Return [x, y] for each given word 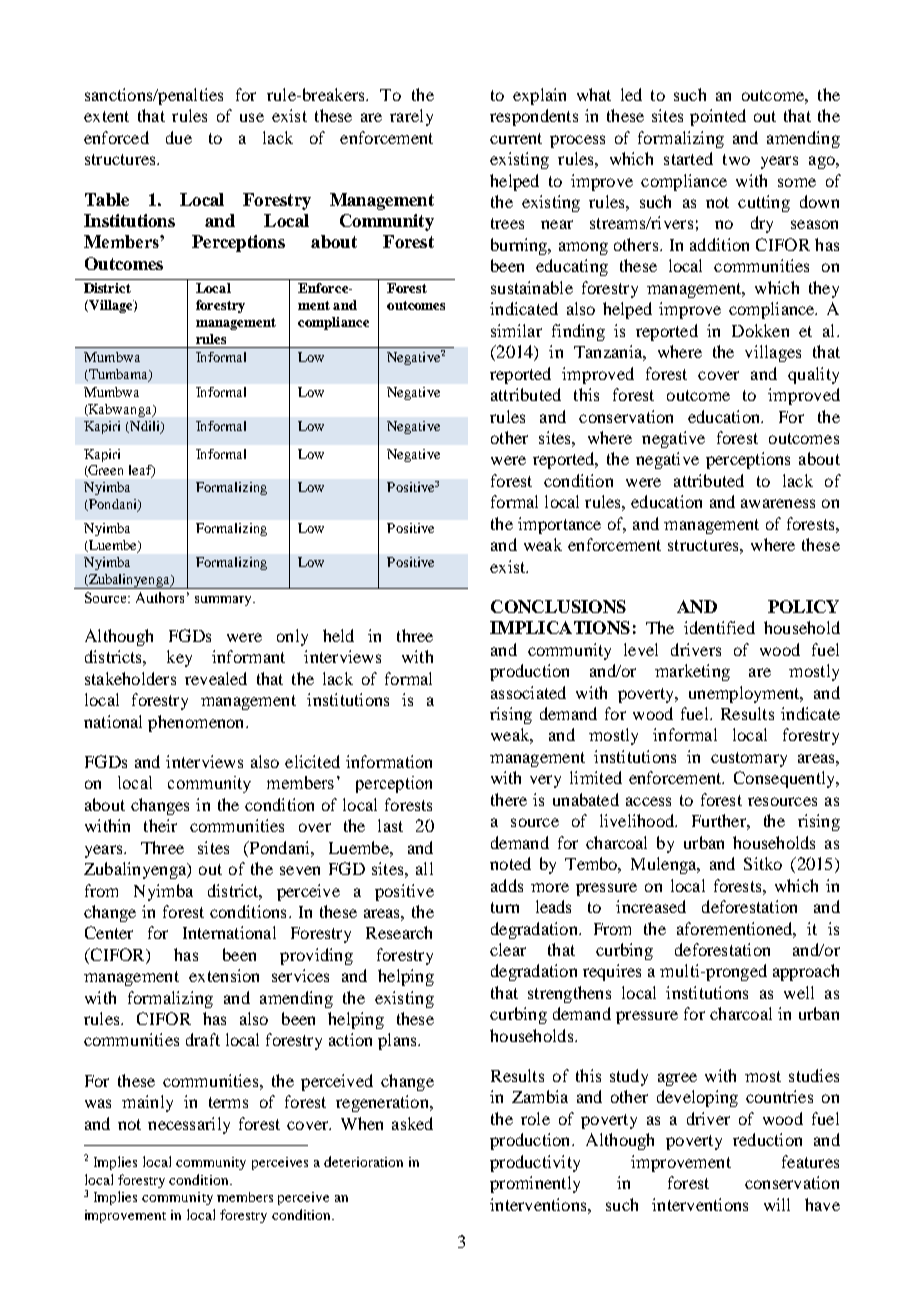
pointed [718, 117]
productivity [535, 1163]
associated [528, 692]
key [179, 658]
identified [719, 627]
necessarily [189, 1125]
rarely [411, 117]
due [179, 137]
